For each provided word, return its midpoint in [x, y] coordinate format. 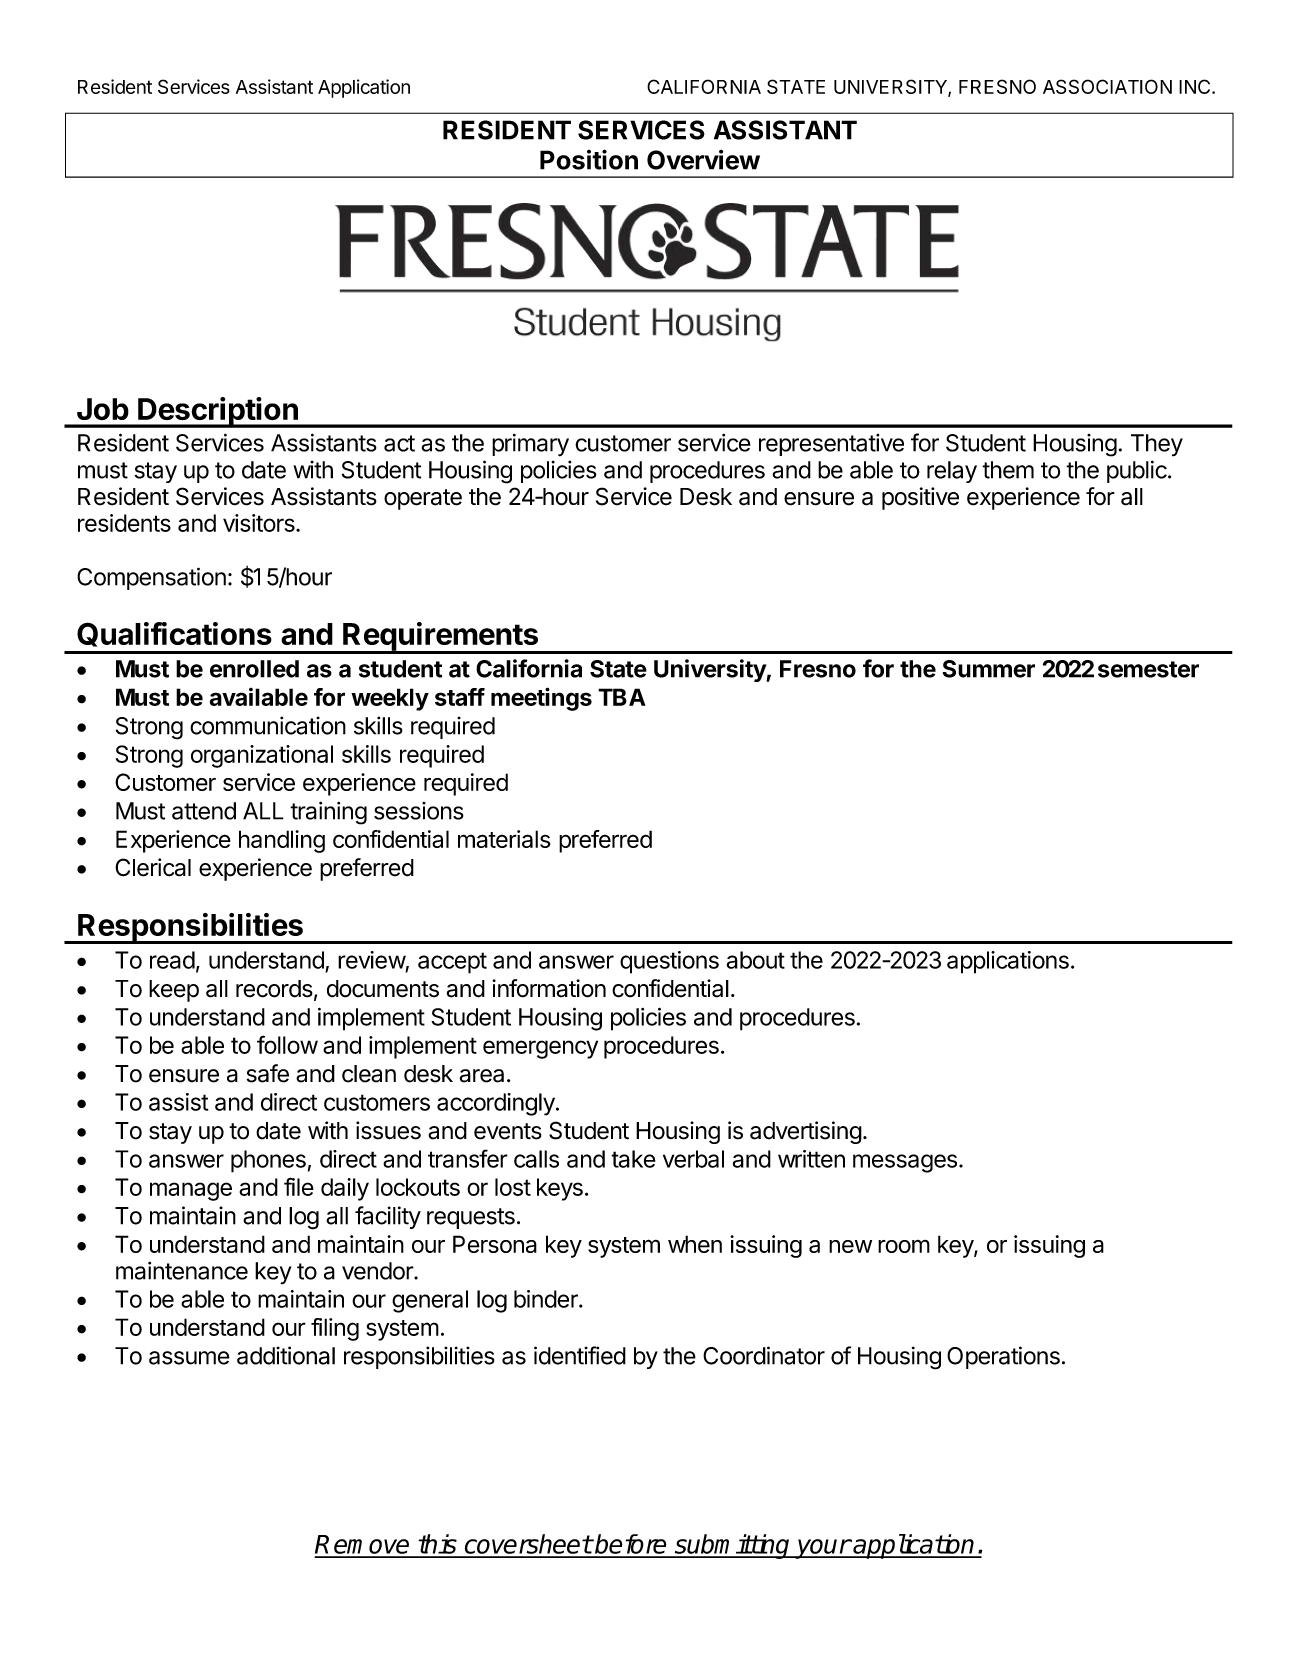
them [1008, 470]
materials [504, 839]
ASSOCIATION [1107, 86]
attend [204, 811]
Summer [988, 669]
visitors [260, 523]
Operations [1003, 1357]
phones [268, 1161]
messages [905, 1163]
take [633, 1159]
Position [589, 159]
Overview [703, 160]
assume [189, 1358]
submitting [733, 1546]
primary [530, 445]
